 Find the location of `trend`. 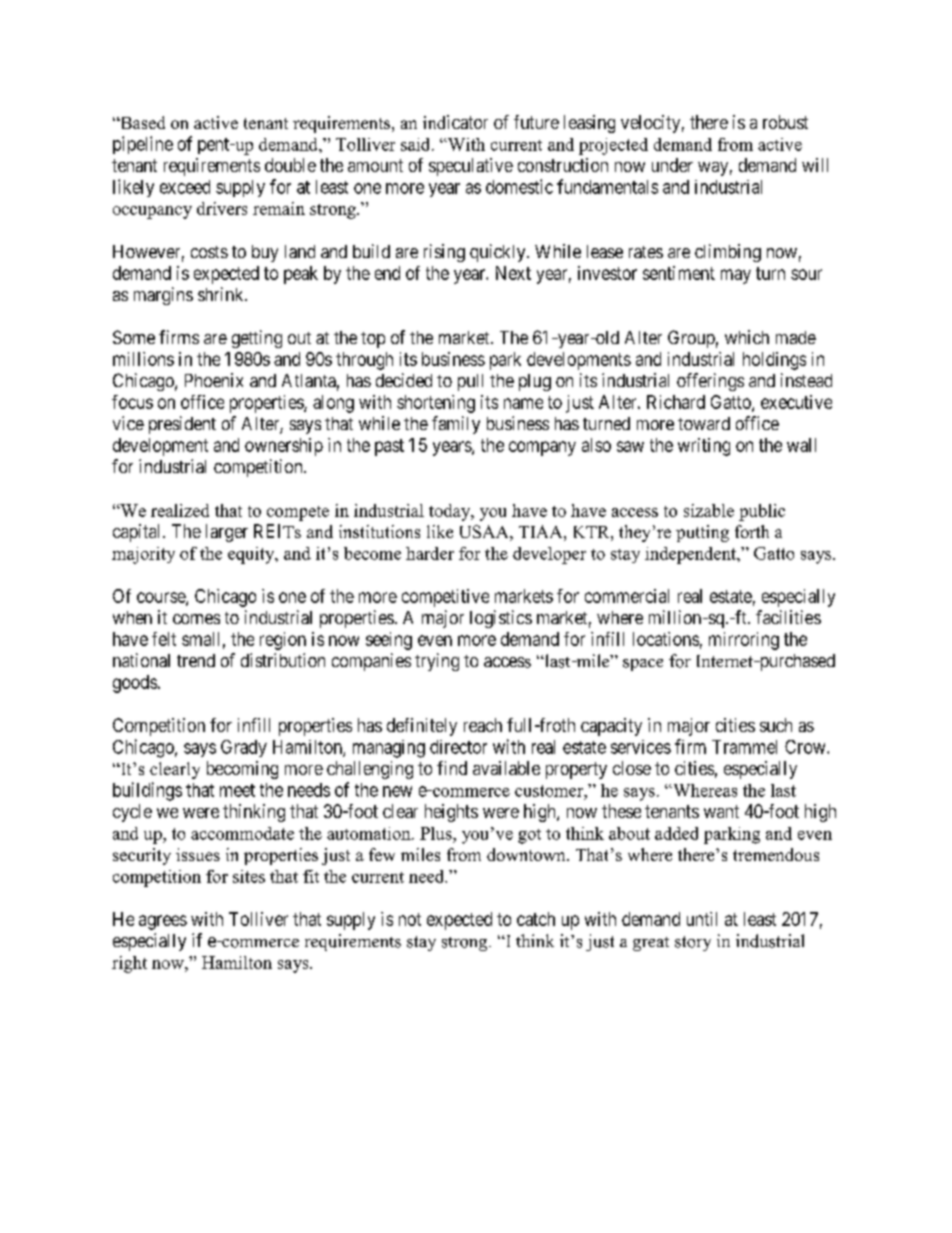

trend is located at coordinates (196, 660).
